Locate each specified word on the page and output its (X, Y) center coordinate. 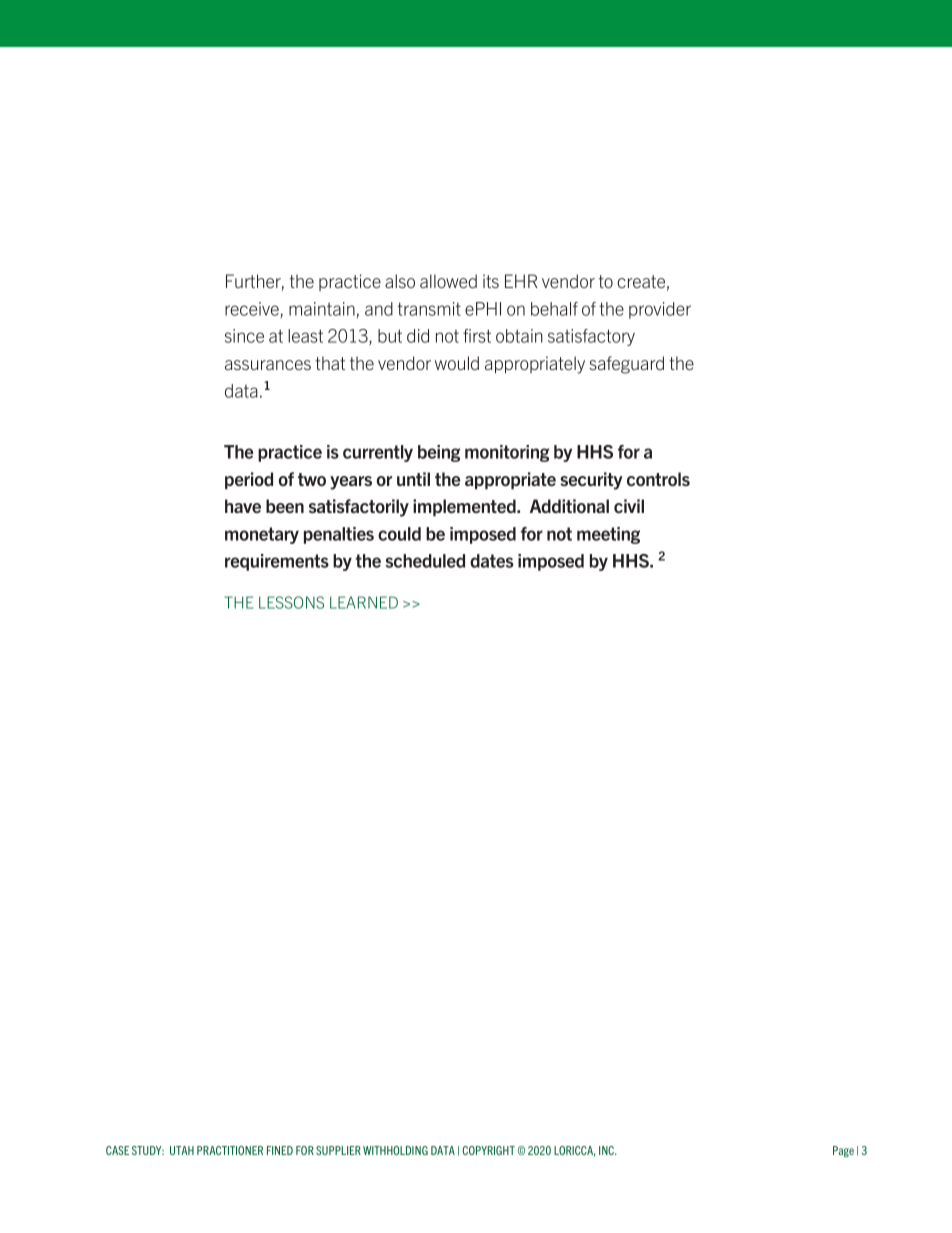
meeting (608, 535)
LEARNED (364, 602)
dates (492, 561)
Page (843, 1151)
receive (252, 309)
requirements (277, 562)
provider (660, 310)
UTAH (182, 1150)
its (491, 281)
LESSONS (291, 602)
